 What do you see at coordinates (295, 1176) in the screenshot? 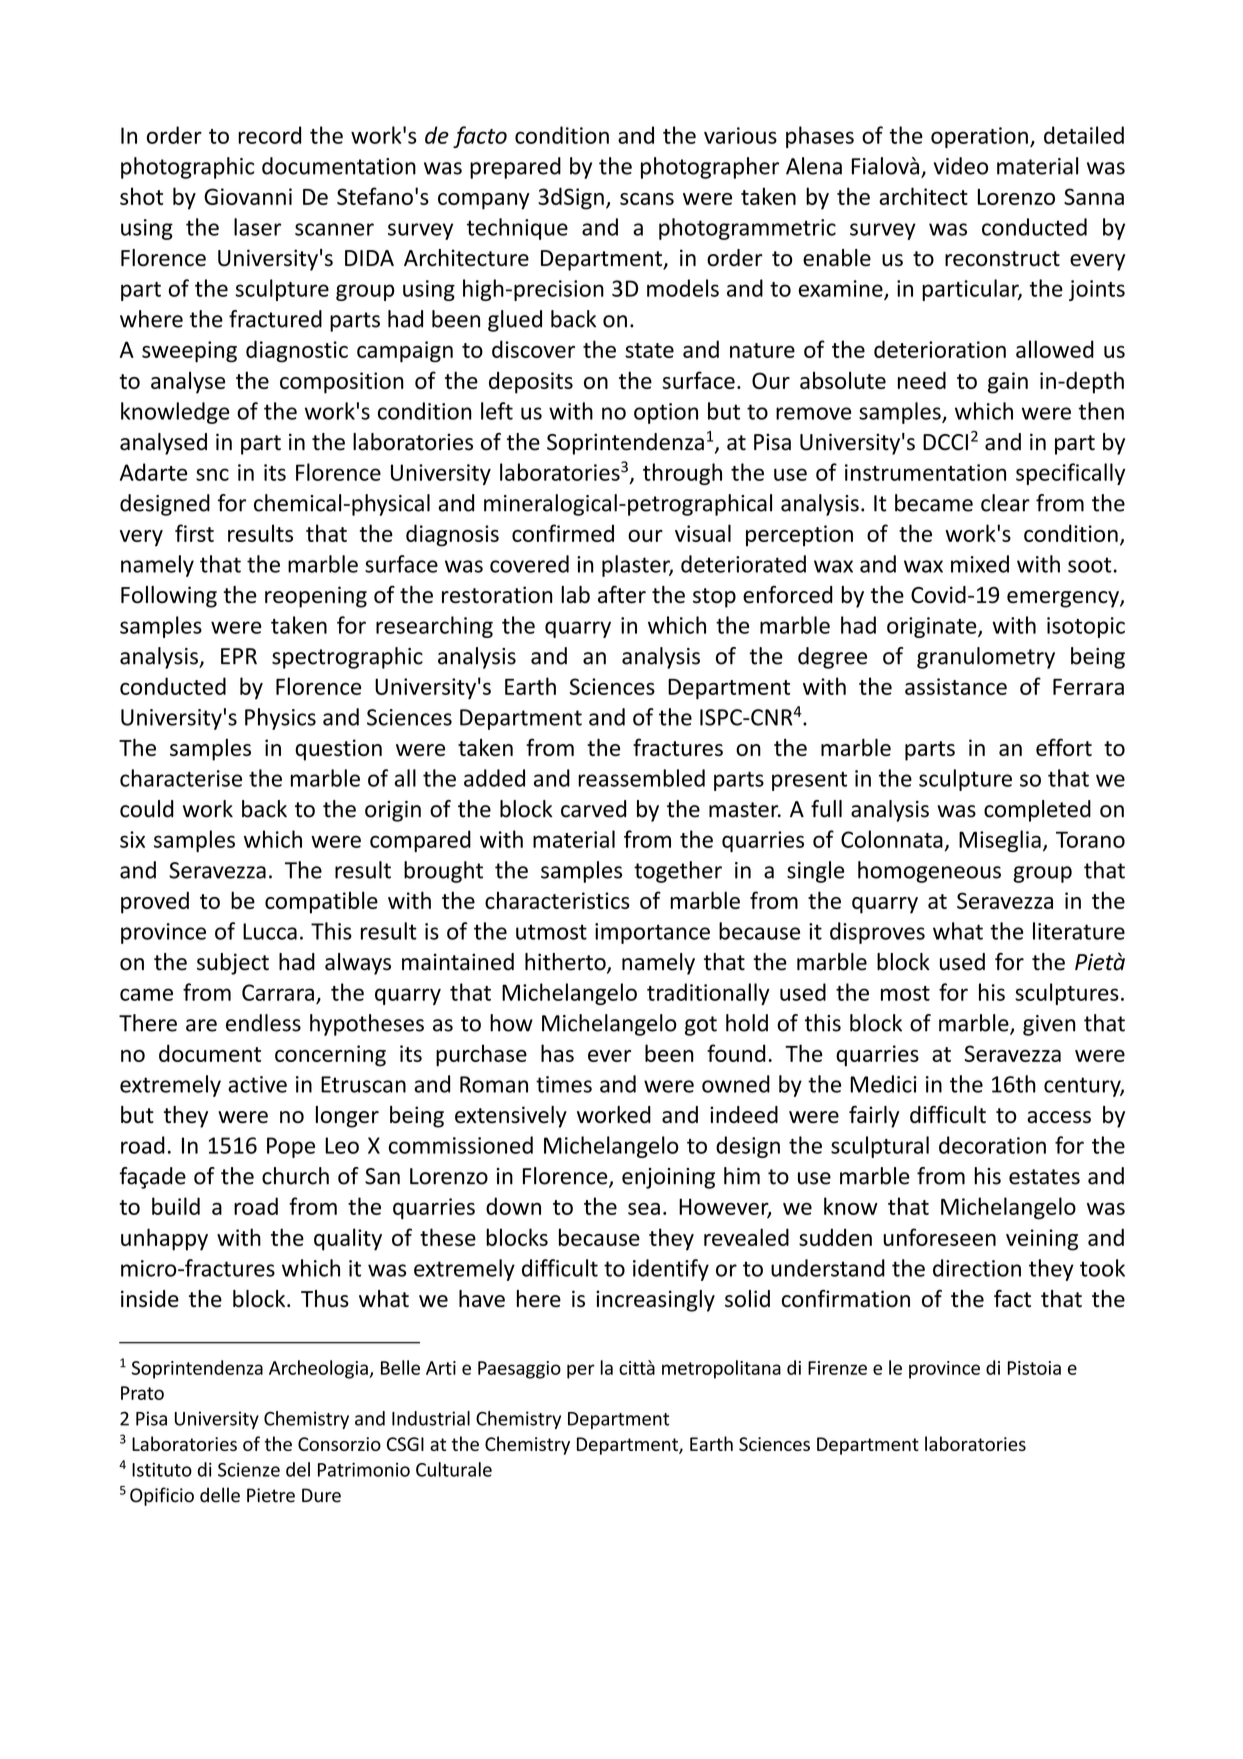
I see `church` at bounding box center [295, 1176].
